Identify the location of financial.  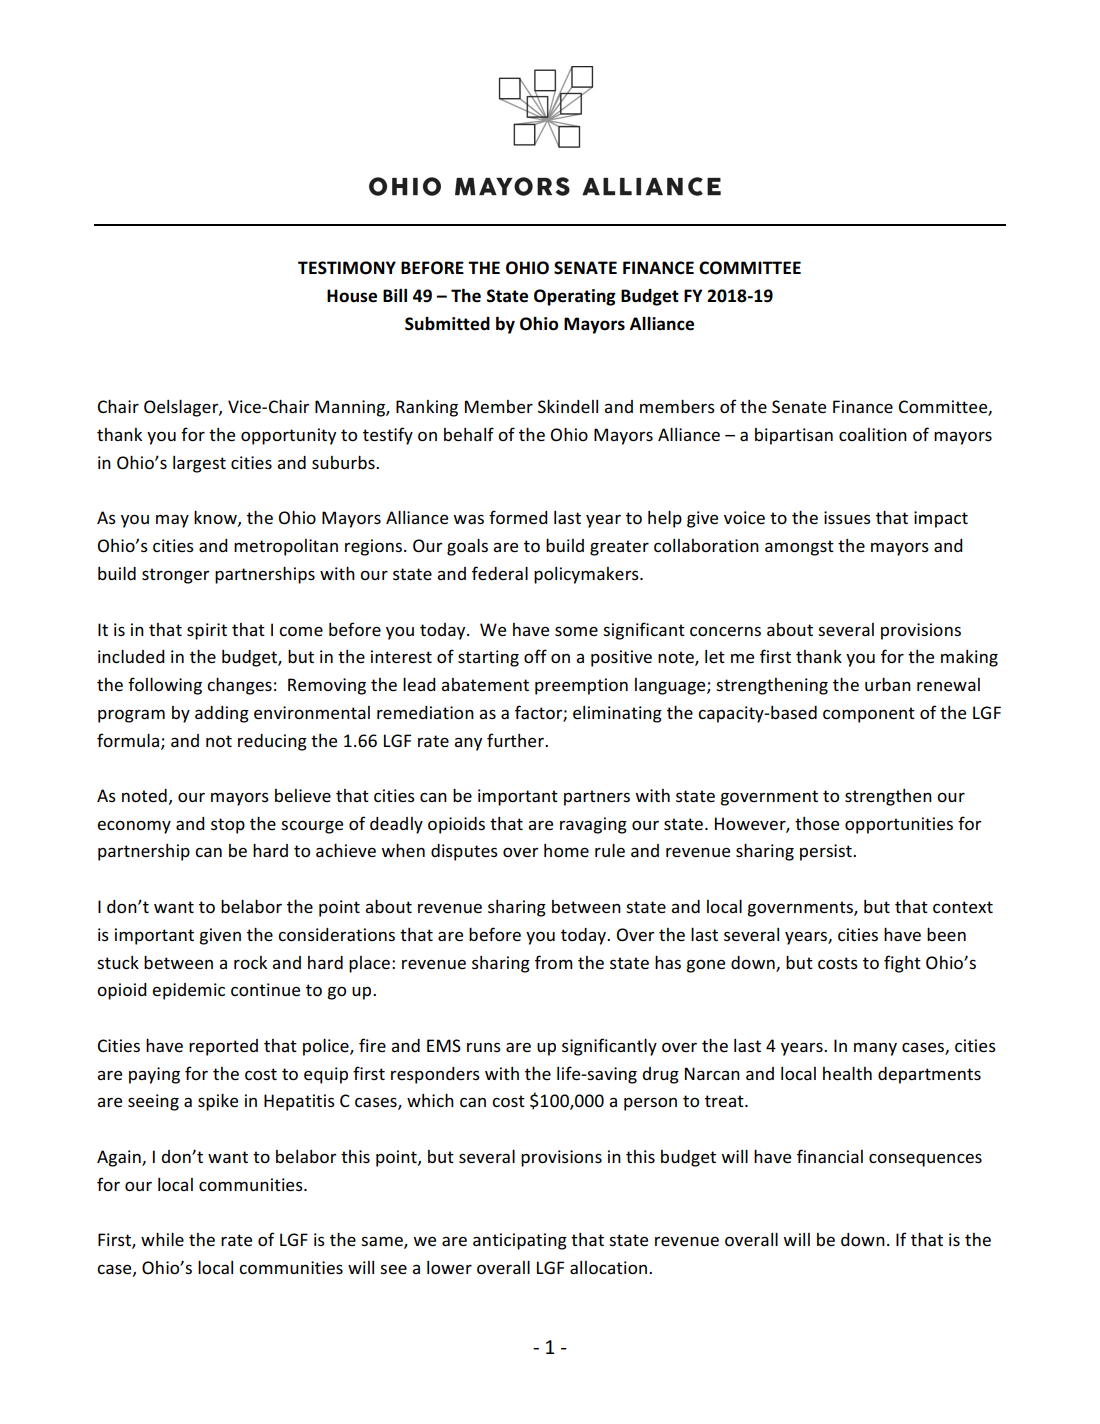
(830, 1156).
